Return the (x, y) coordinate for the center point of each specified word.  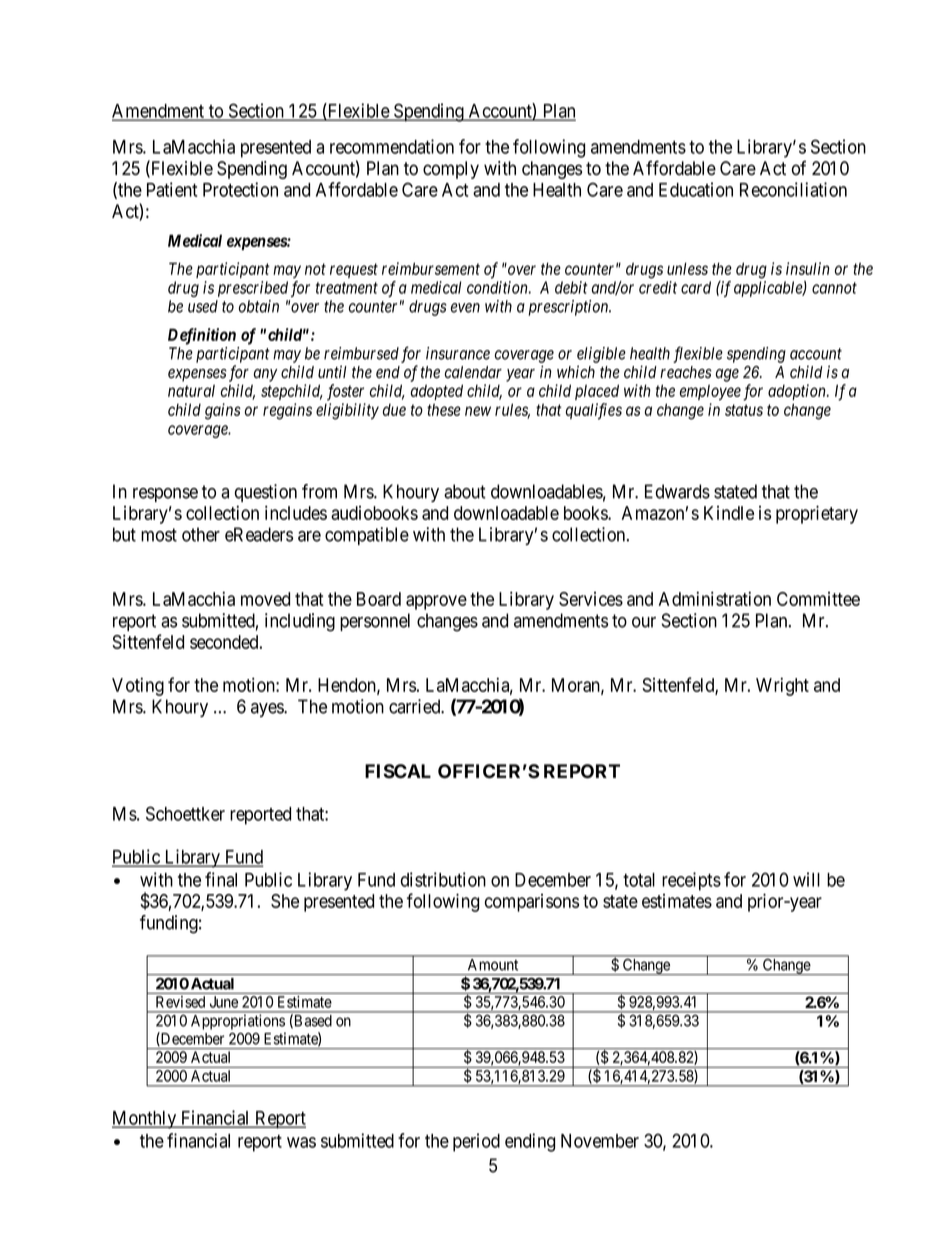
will (806, 879)
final (221, 879)
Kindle (729, 513)
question (266, 493)
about (465, 491)
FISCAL (398, 771)
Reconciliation (793, 189)
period (476, 1142)
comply (451, 170)
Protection (240, 189)
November (600, 1141)
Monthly (145, 1120)
